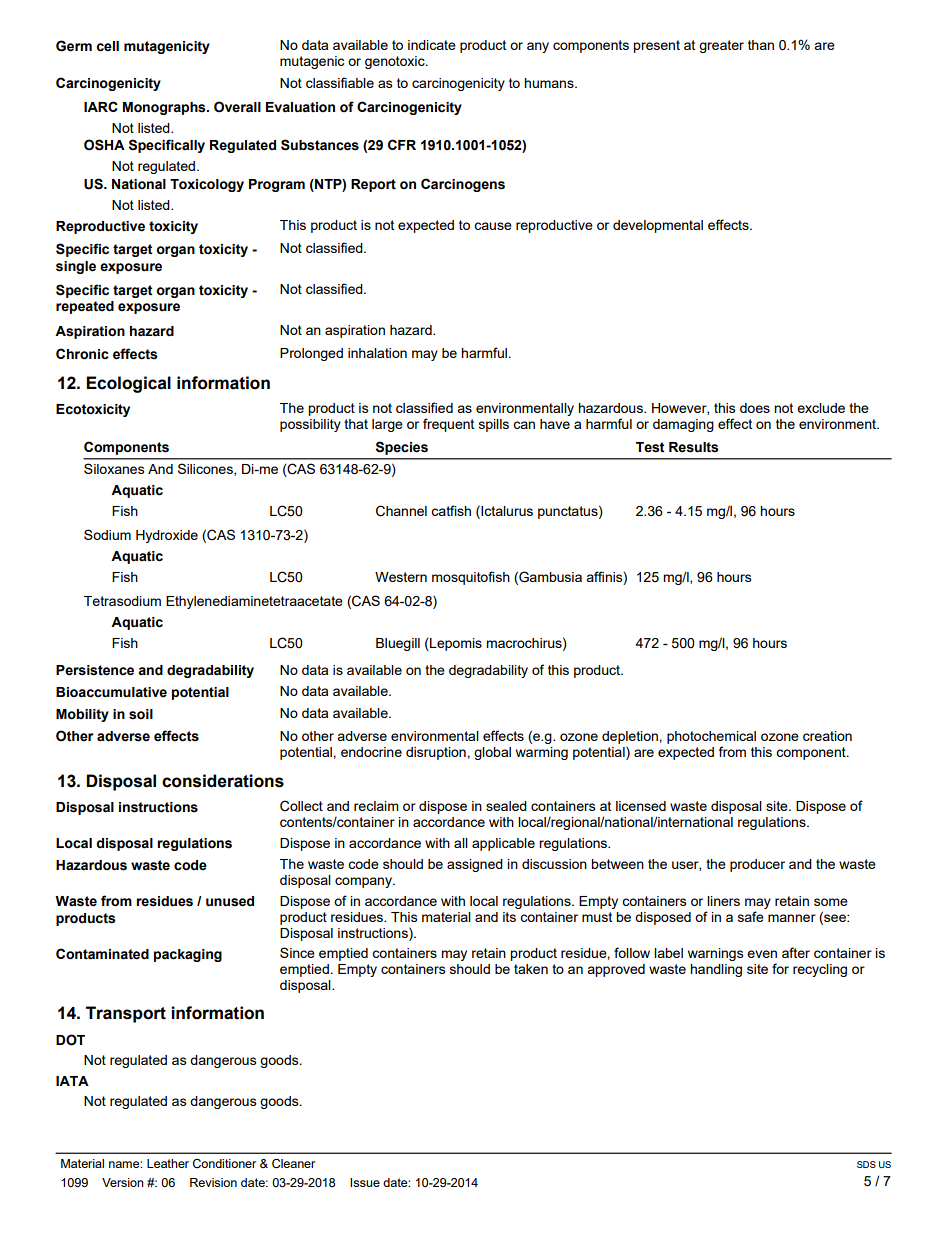  Describe the element at coordinates (223, 781) in the page. I see `considerations` at that location.
